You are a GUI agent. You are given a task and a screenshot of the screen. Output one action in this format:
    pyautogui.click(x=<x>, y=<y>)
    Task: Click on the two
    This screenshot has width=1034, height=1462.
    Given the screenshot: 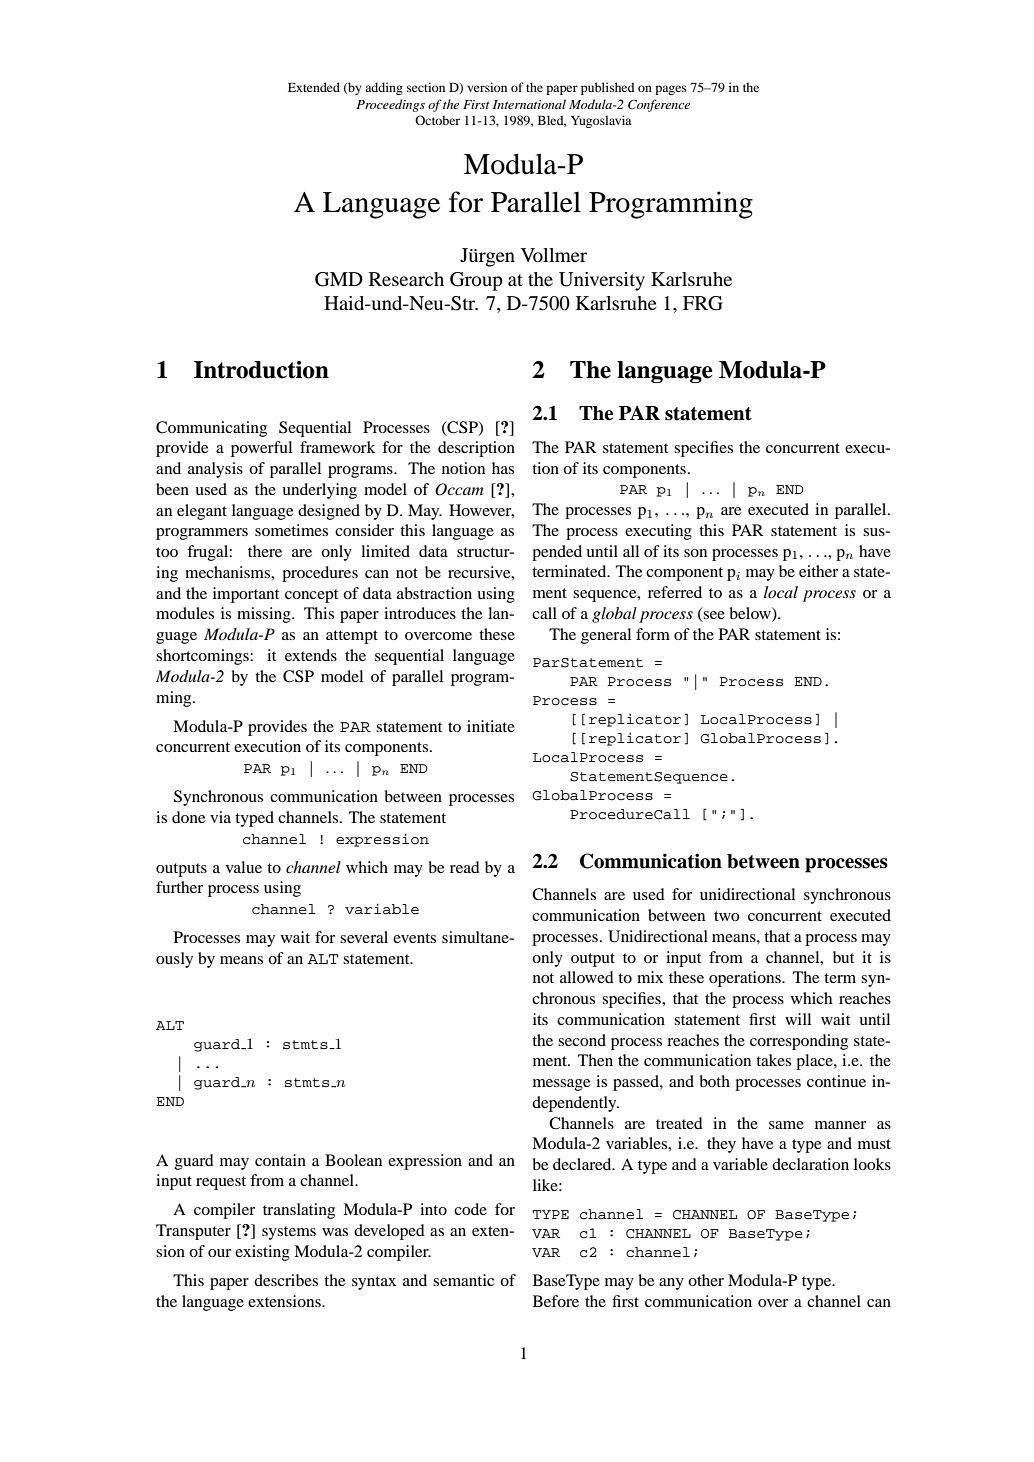 What is the action you would take?
    pyautogui.click(x=727, y=916)
